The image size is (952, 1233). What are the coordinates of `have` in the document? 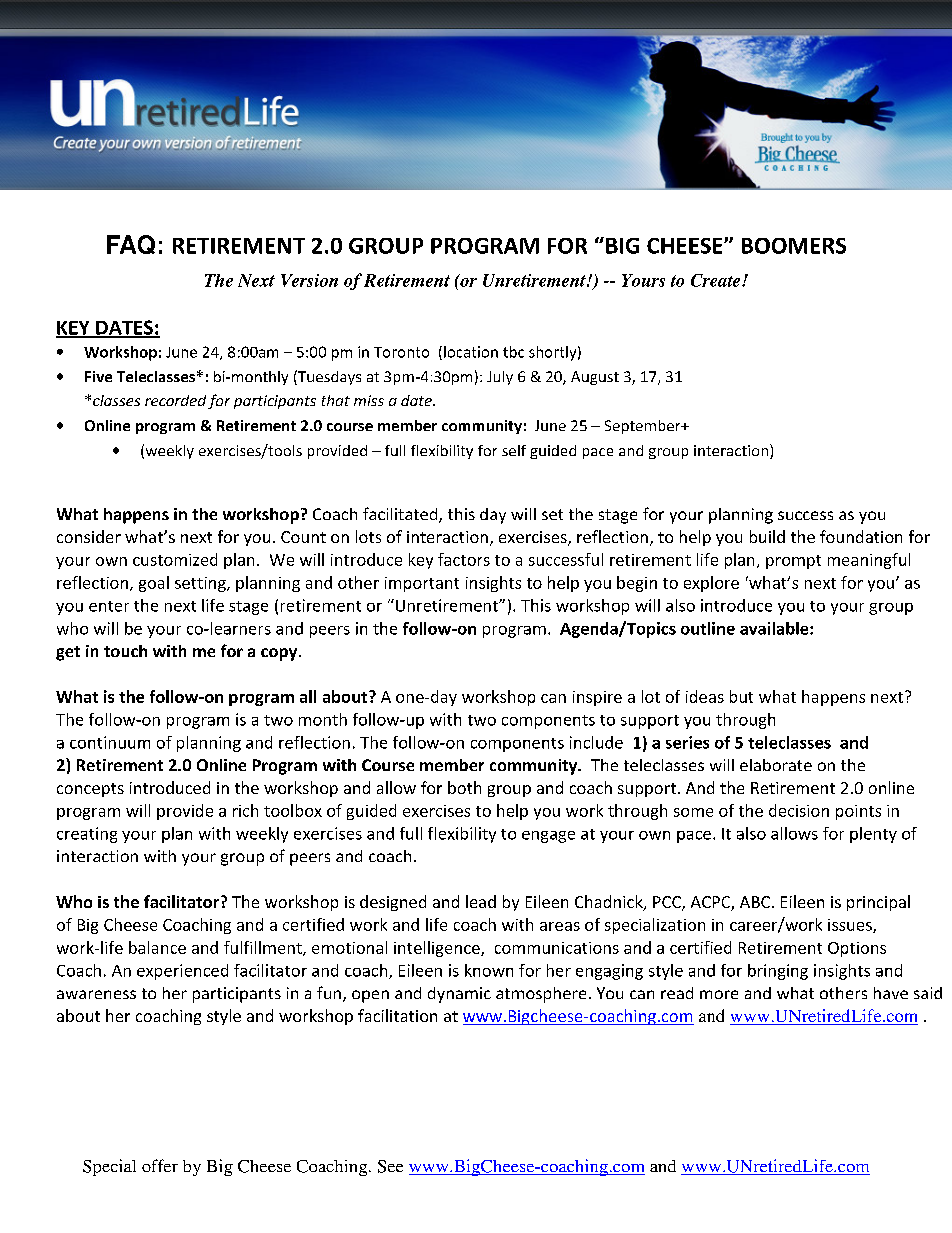 It's located at (891, 993).
